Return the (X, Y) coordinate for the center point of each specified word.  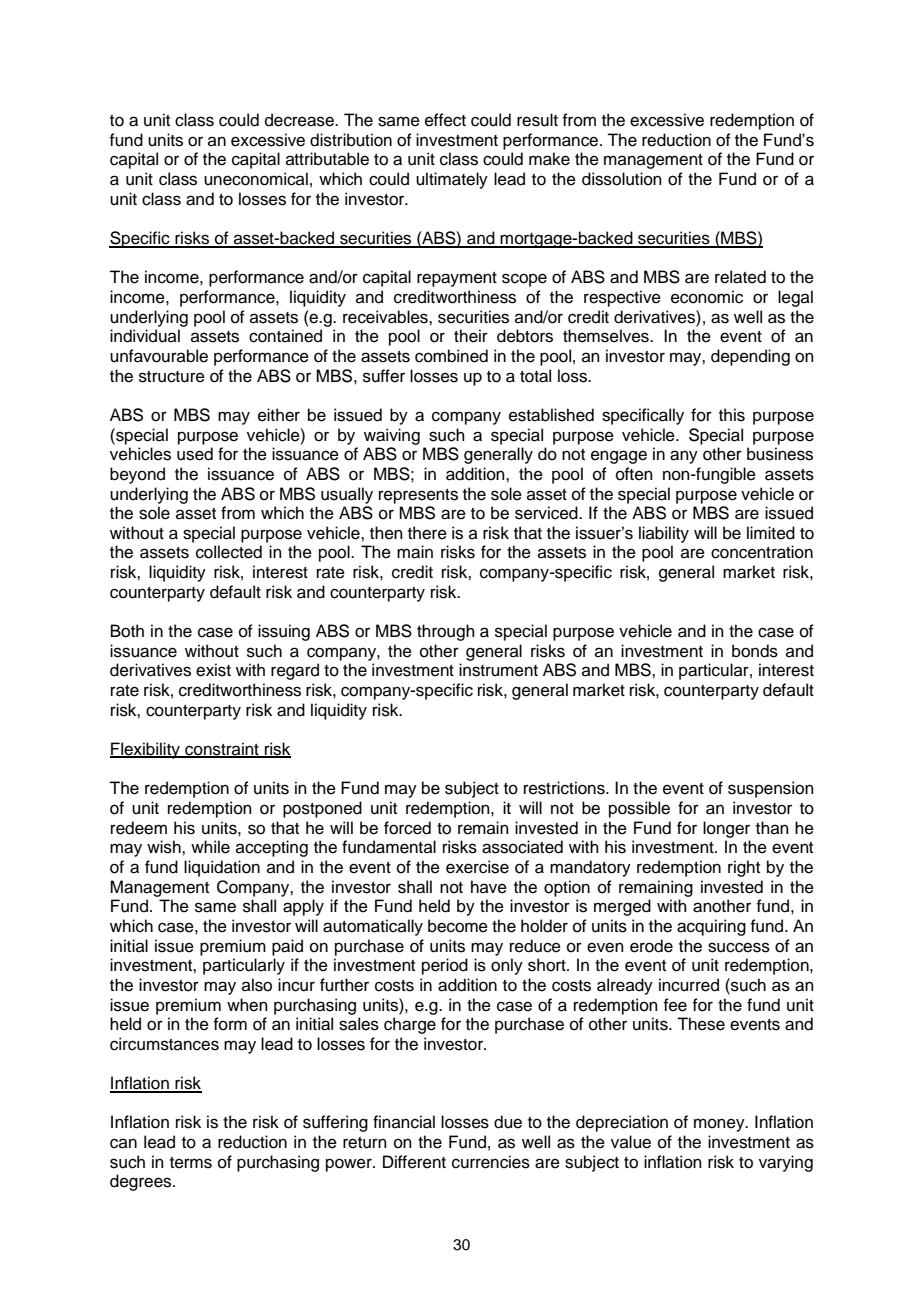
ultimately (452, 180)
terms (191, 1163)
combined (451, 356)
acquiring (711, 927)
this (732, 415)
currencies (491, 1162)
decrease (300, 120)
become (458, 926)
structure (172, 377)
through (446, 632)
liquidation (222, 868)
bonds (755, 651)
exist (213, 670)
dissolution (622, 179)
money (720, 1125)
